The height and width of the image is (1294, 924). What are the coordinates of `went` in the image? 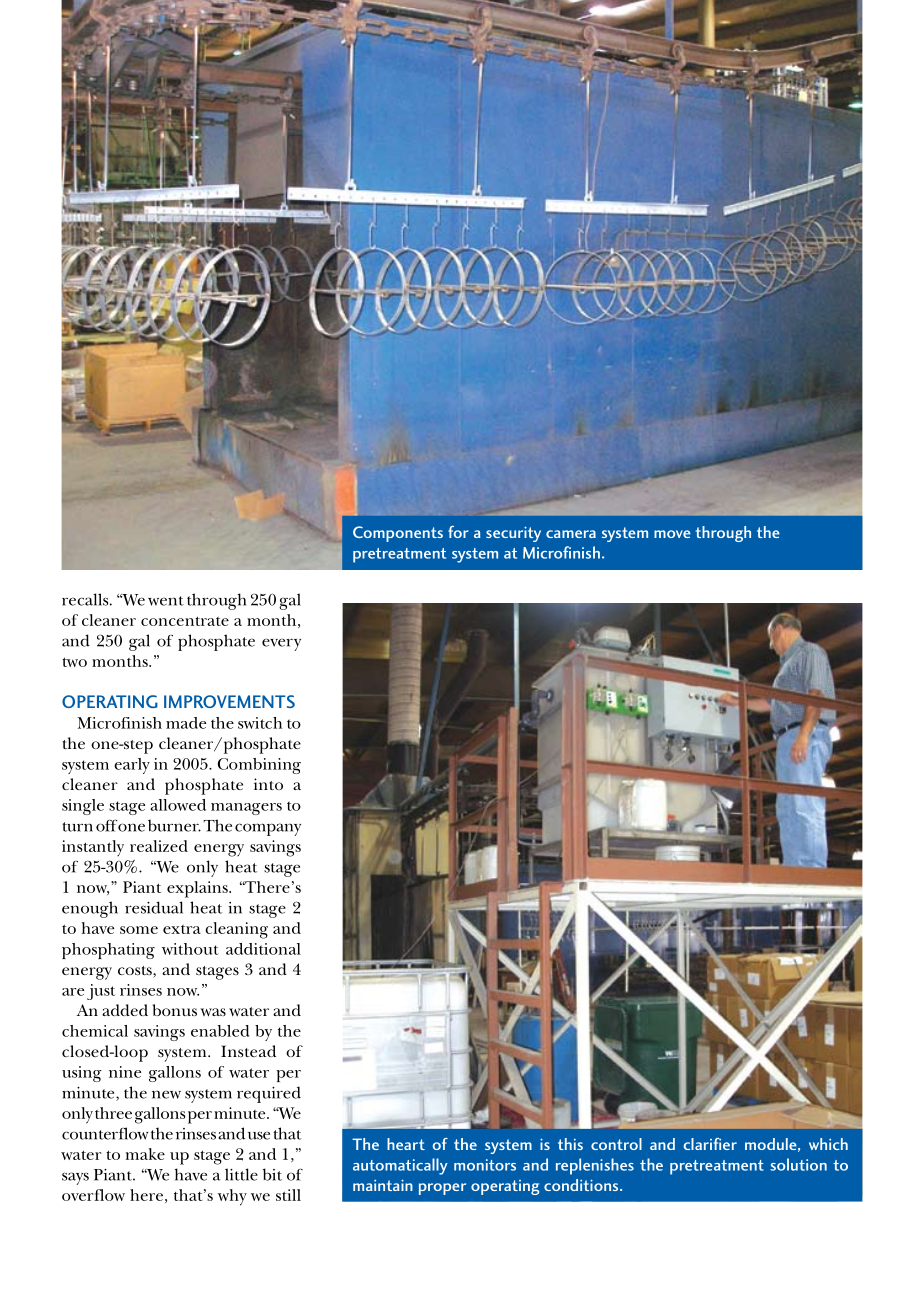 It's located at (166, 601).
